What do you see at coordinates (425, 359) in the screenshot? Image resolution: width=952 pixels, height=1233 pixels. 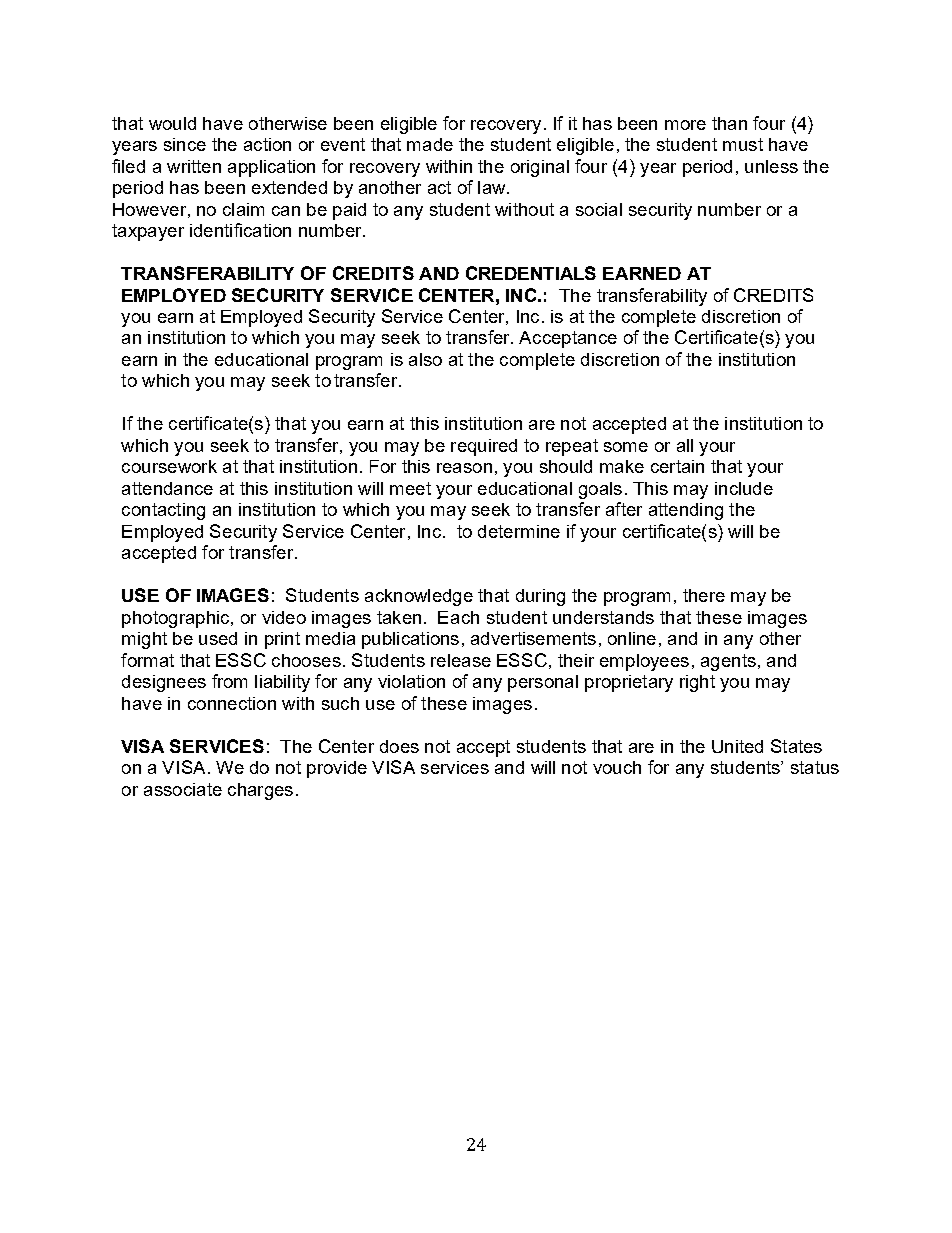 I see `also` at bounding box center [425, 359].
